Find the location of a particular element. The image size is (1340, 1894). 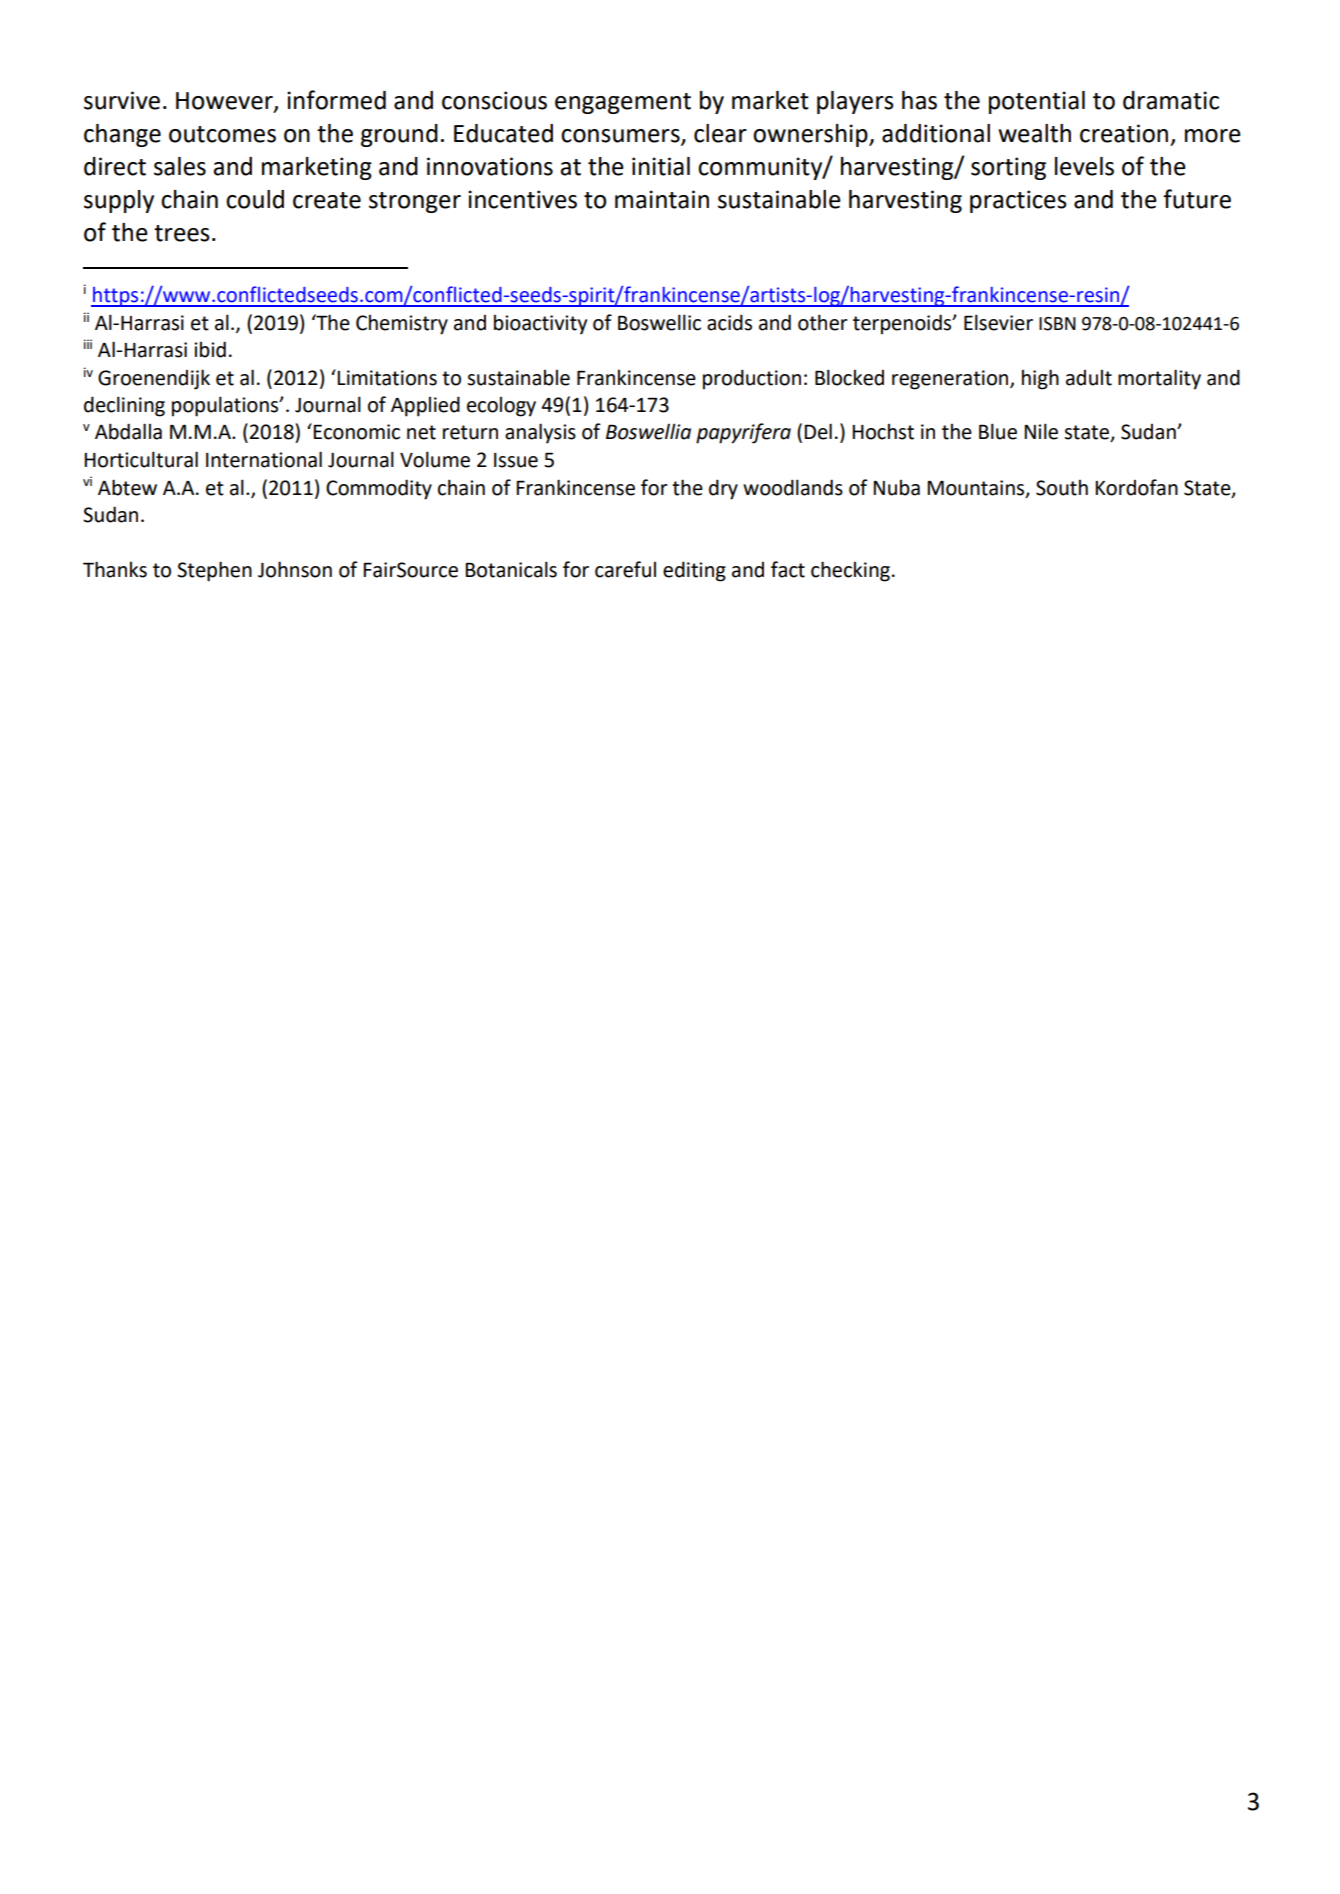

However is located at coordinates (225, 102).
